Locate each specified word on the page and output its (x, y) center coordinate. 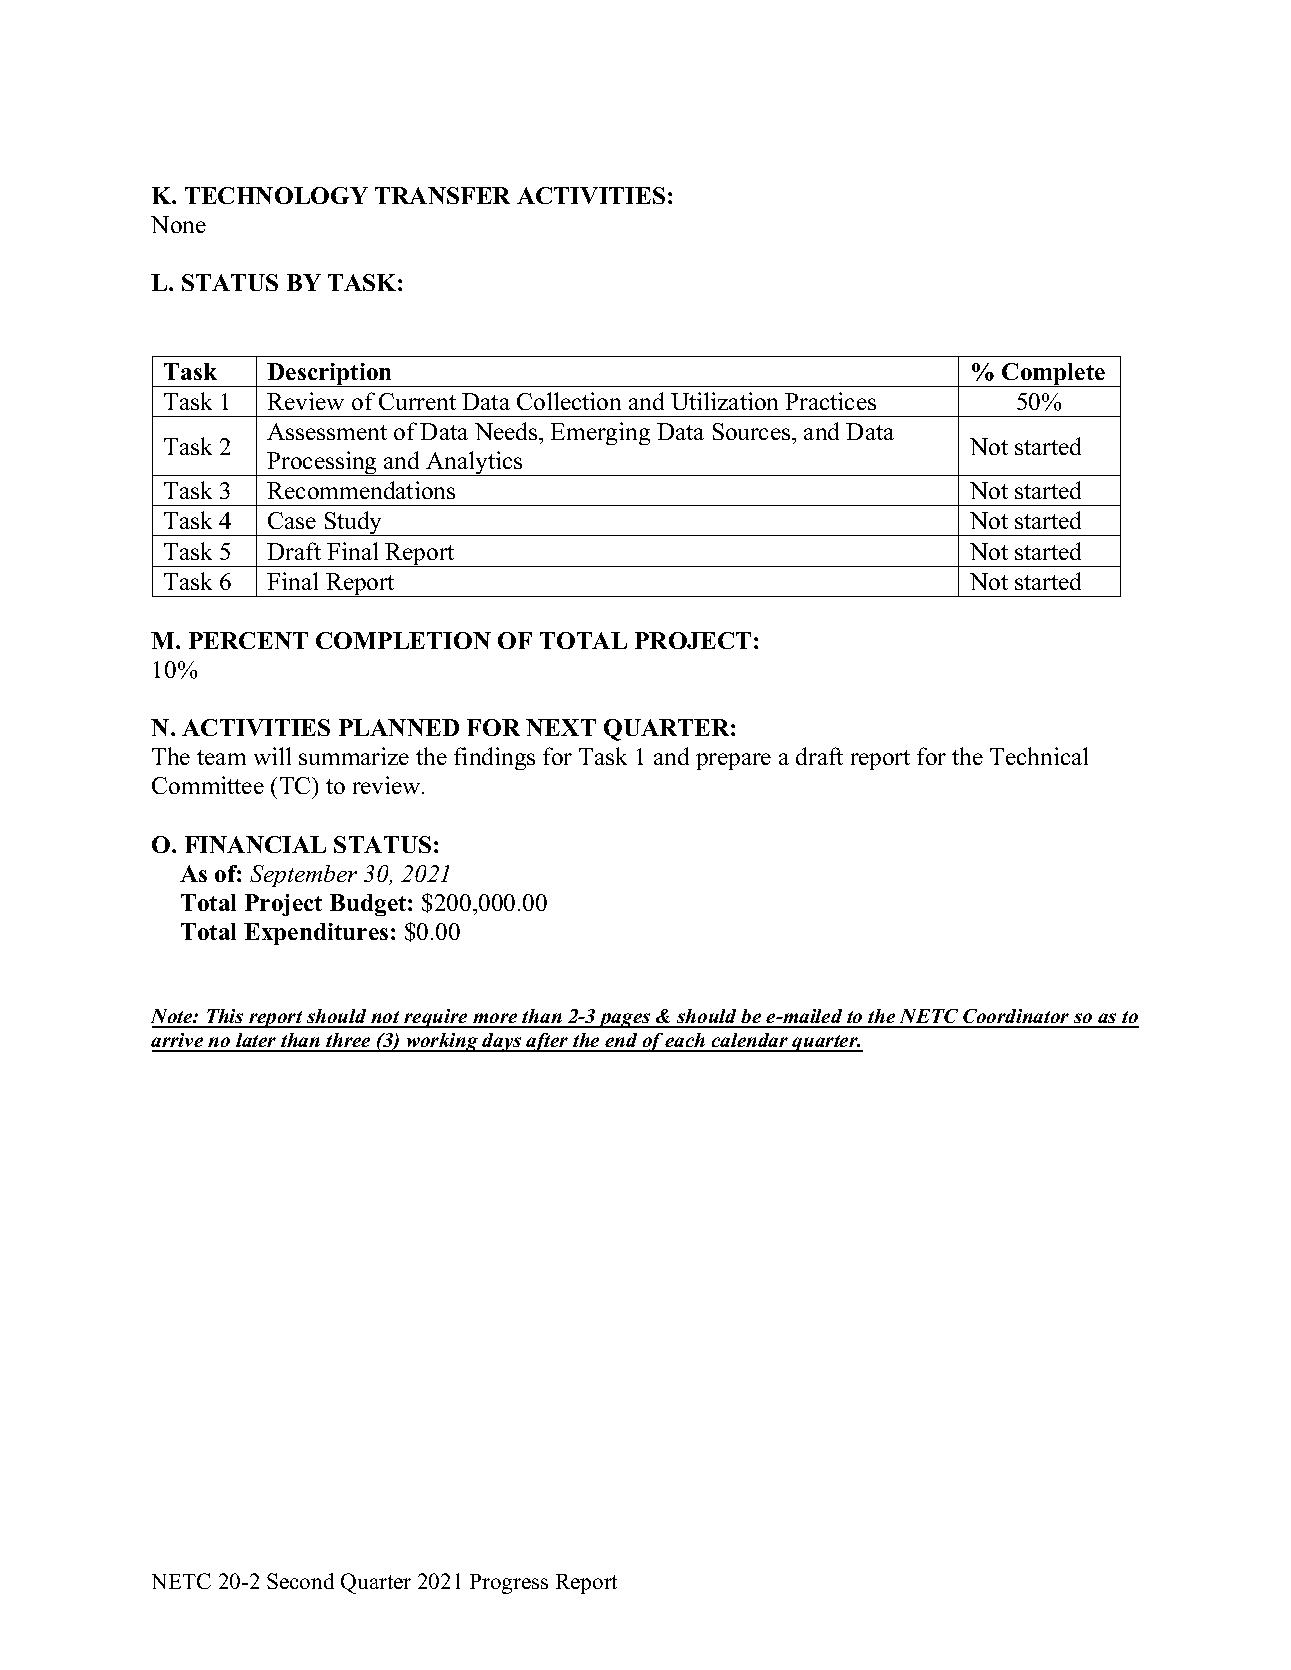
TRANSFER (442, 195)
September (303, 876)
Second (300, 1581)
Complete (1054, 375)
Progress (509, 1584)
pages (625, 1020)
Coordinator (1016, 1018)
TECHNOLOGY (276, 195)
